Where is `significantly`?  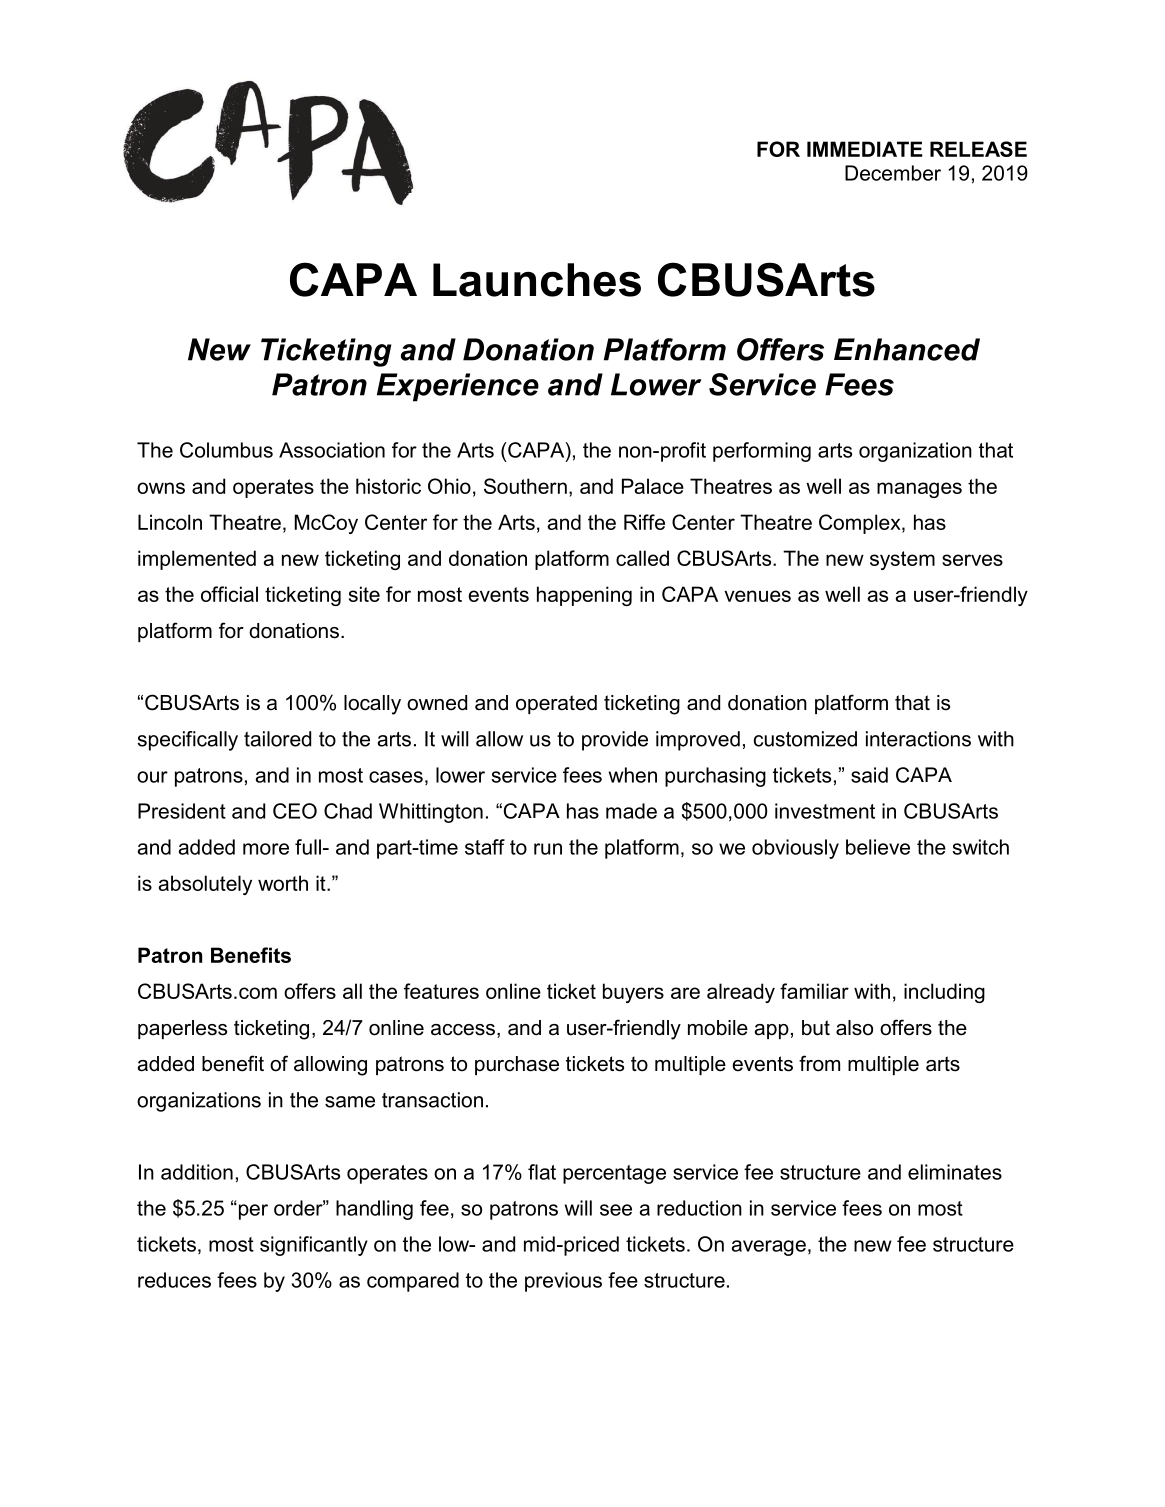 significantly is located at coordinates (314, 1246).
